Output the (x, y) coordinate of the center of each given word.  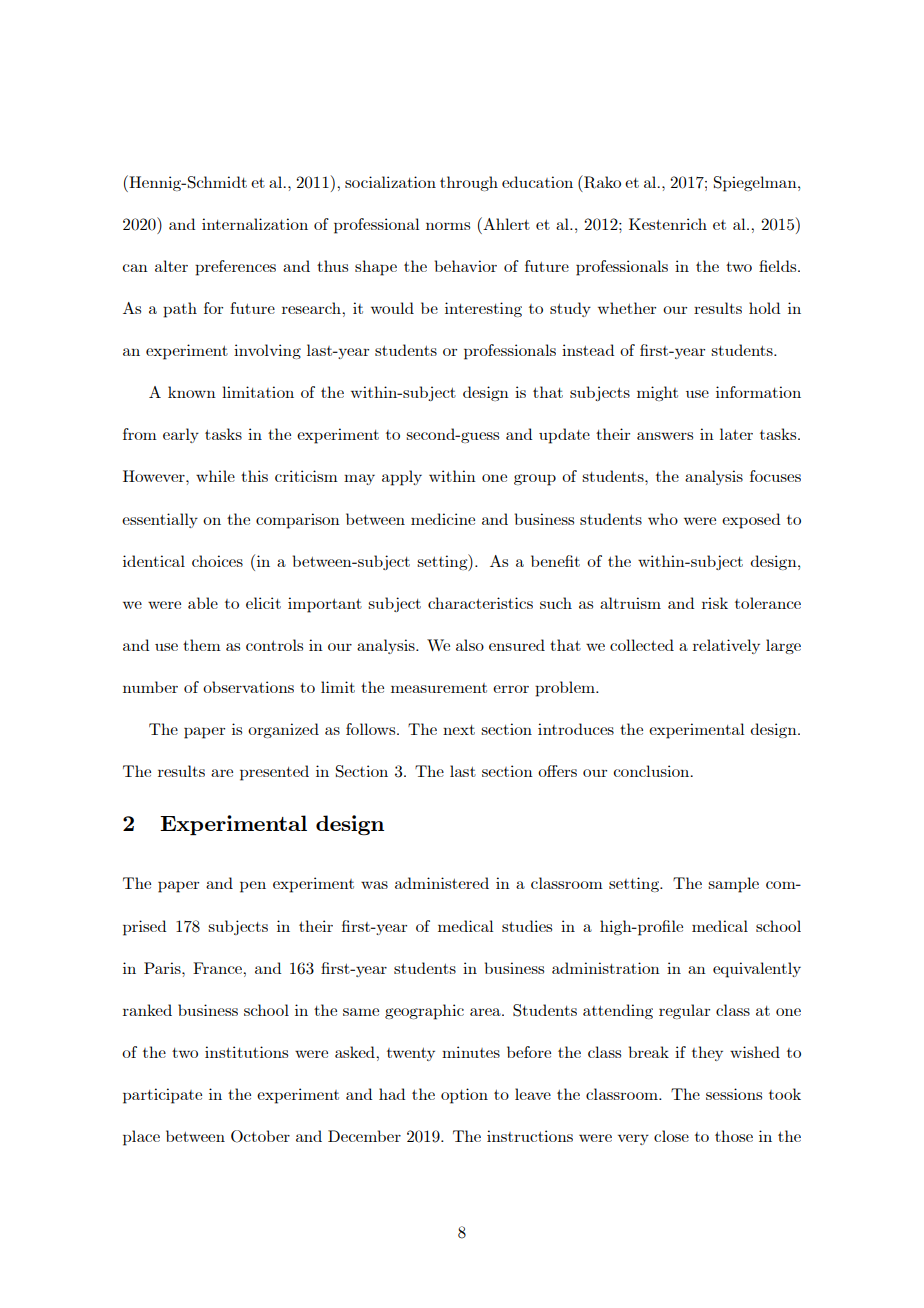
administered (442, 883)
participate (162, 1096)
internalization (255, 224)
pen (253, 887)
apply (402, 478)
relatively (726, 646)
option (464, 1096)
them (202, 645)
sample (733, 885)
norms (448, 226)
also (470, 645)
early (181, 435)
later (736, 434)
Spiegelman (756, 184)
